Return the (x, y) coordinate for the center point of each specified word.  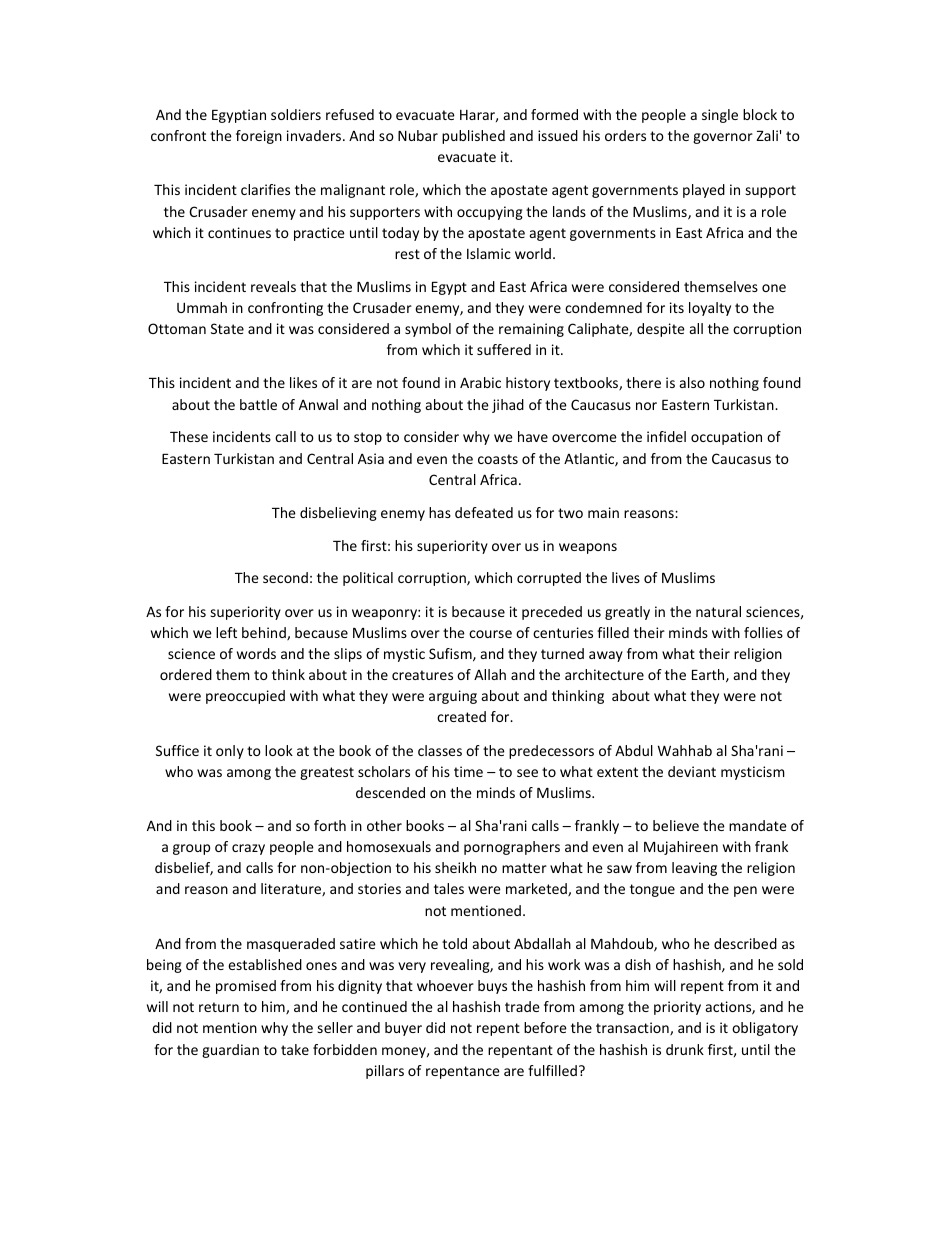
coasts (498, 459)
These (189, 436)
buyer (403, 1029)
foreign (259, 137)
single (720, 116)
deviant (692, 771)
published (473, 137)
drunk (685, 1049)
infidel (666, 436)
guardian (230, 1051)
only (230, 752)
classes (440, 750)
